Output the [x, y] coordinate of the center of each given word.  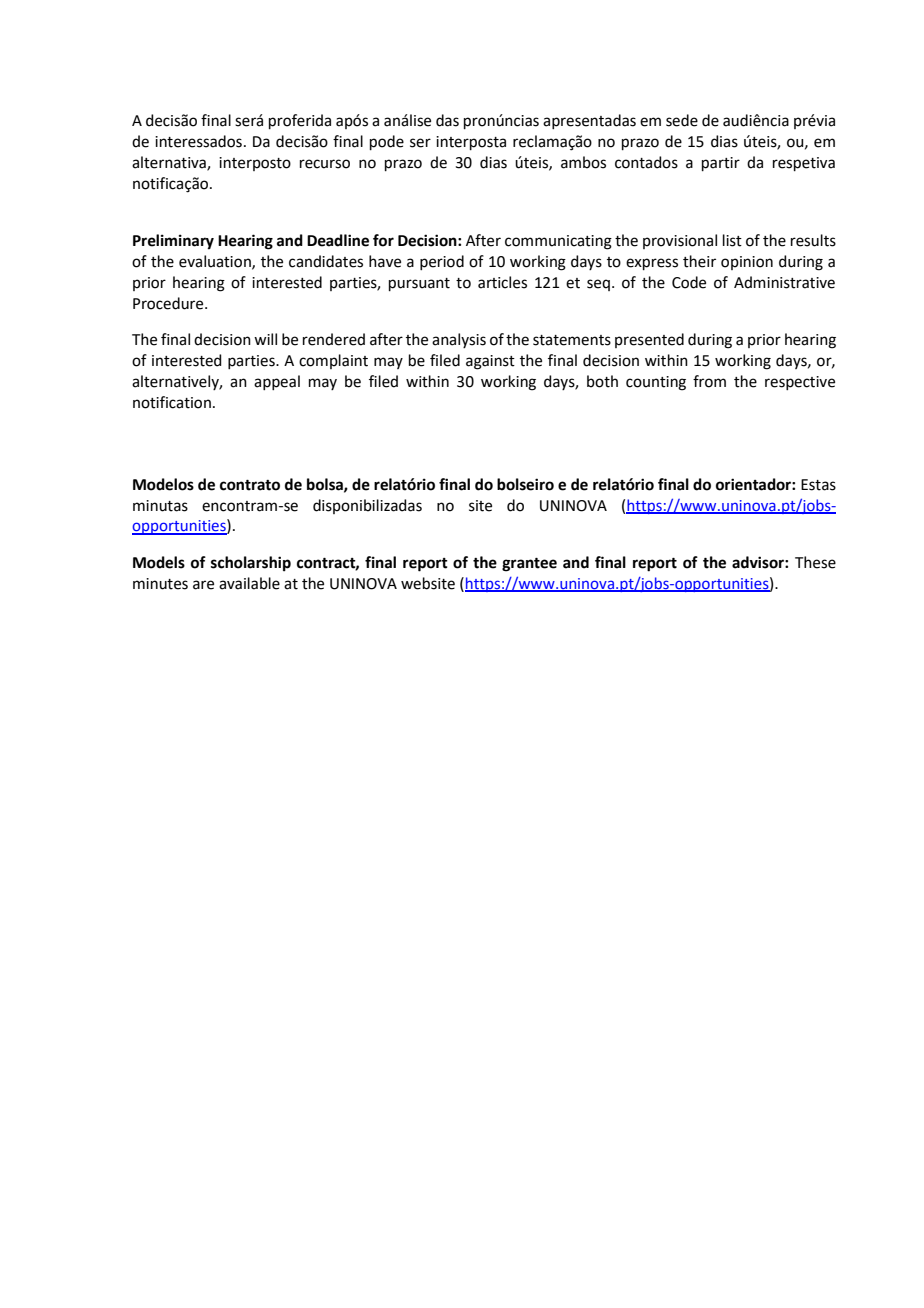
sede [682, 120]
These [815, 562]
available [249, 583]
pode [387, 142]
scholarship [251, 564]
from [709, 381]
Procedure [169, 303]
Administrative [784, 282]
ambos [583, 162]
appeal [277, 382]
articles [502, 282]
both [602, 381]
